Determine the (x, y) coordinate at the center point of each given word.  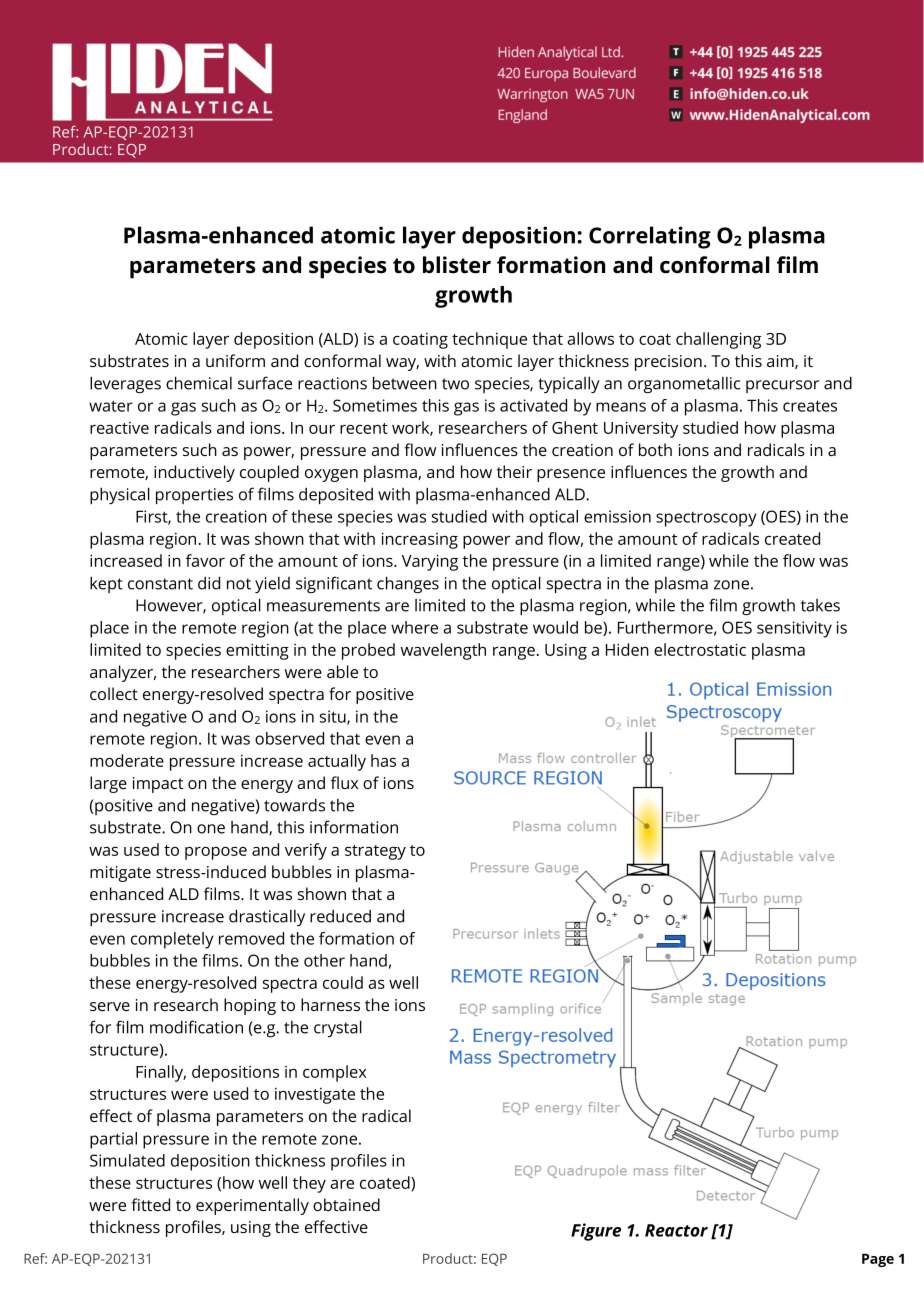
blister (457, 265)
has (383, 760)
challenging (718, 340)
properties (194, 496)
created (792, 538)
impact (158, 785)
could (343, 982)
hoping (250, 1006)
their (514, 471)
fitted (150, 1204)
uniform (235, 360)
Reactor (676, 1230)
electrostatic (700, 649)
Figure (596, 1232)
